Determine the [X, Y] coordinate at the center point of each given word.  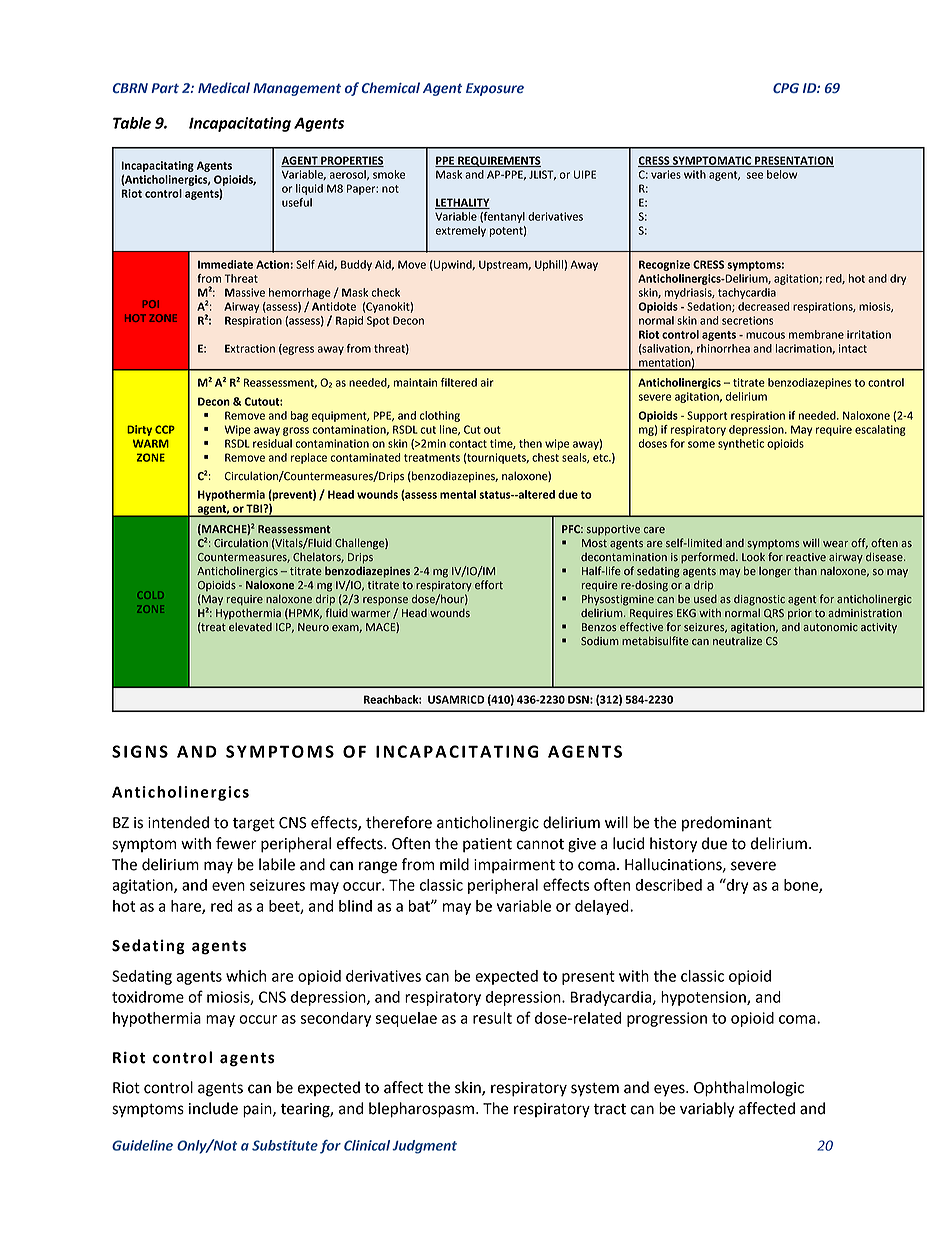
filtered [459, 382]
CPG [786, 88]
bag [299, 416]
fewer [236, 843]
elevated [250, 627]
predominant [727, 824]
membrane [816, 334]
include [213, 1108]
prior [800, 614]
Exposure [495, 89]
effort [489, 585]
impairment [514, 866]
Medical [224, 87]
